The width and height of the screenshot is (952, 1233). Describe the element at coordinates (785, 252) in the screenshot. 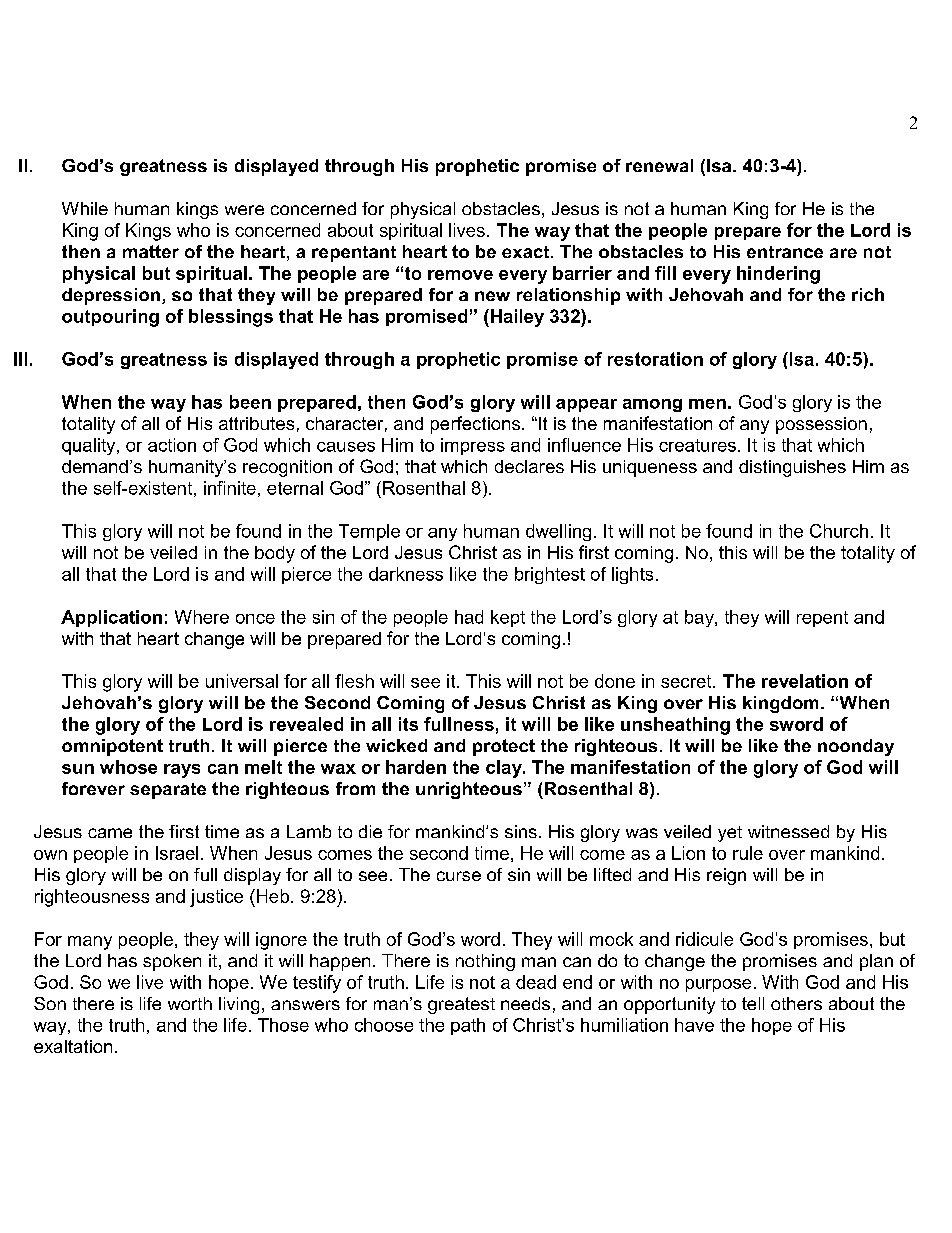

I see `entrance` at that location.
